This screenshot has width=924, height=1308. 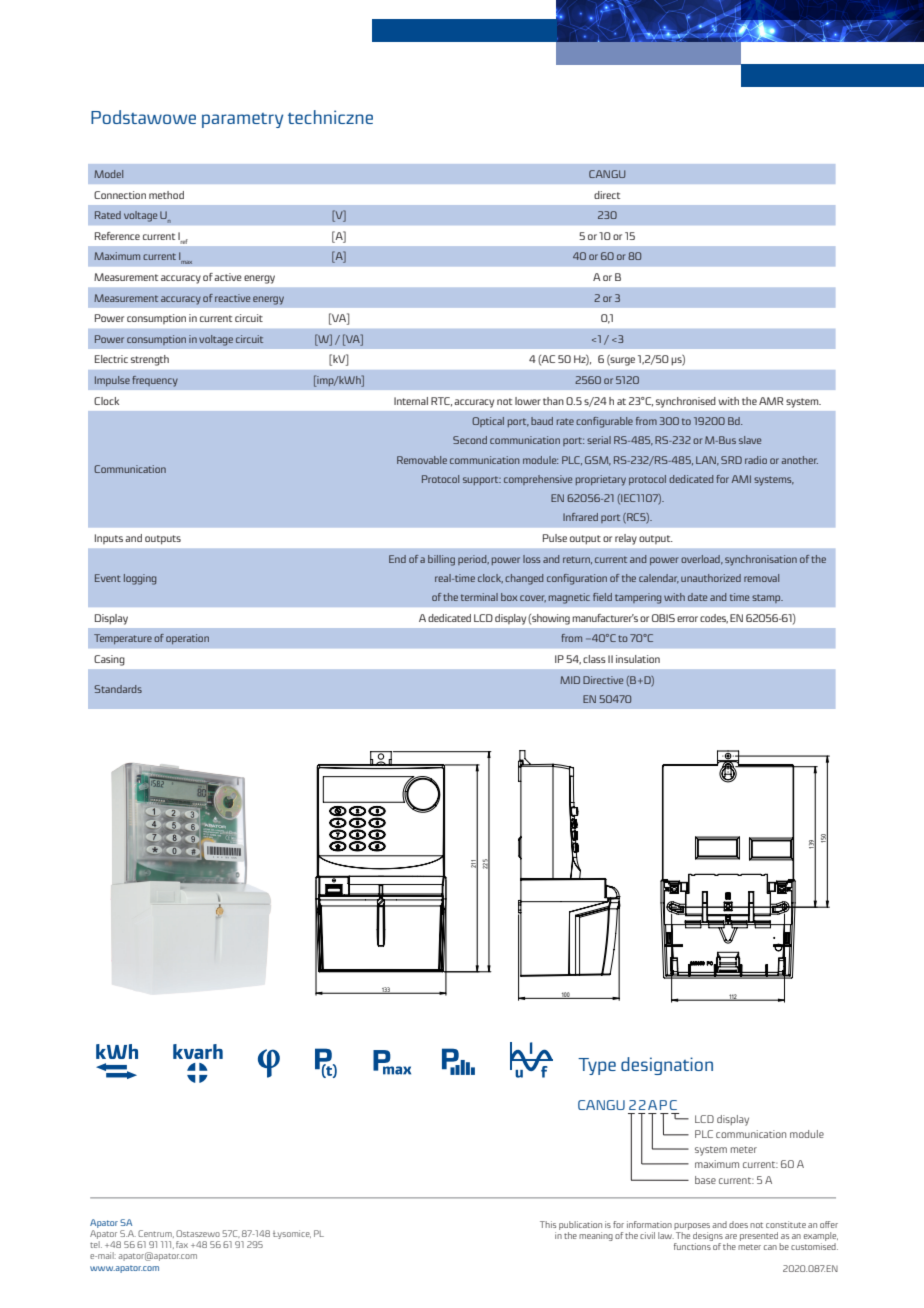 What do you see at coordinates (771, 401) in the screenshot?
I see `AMR` at bounding box center [771, 401].
